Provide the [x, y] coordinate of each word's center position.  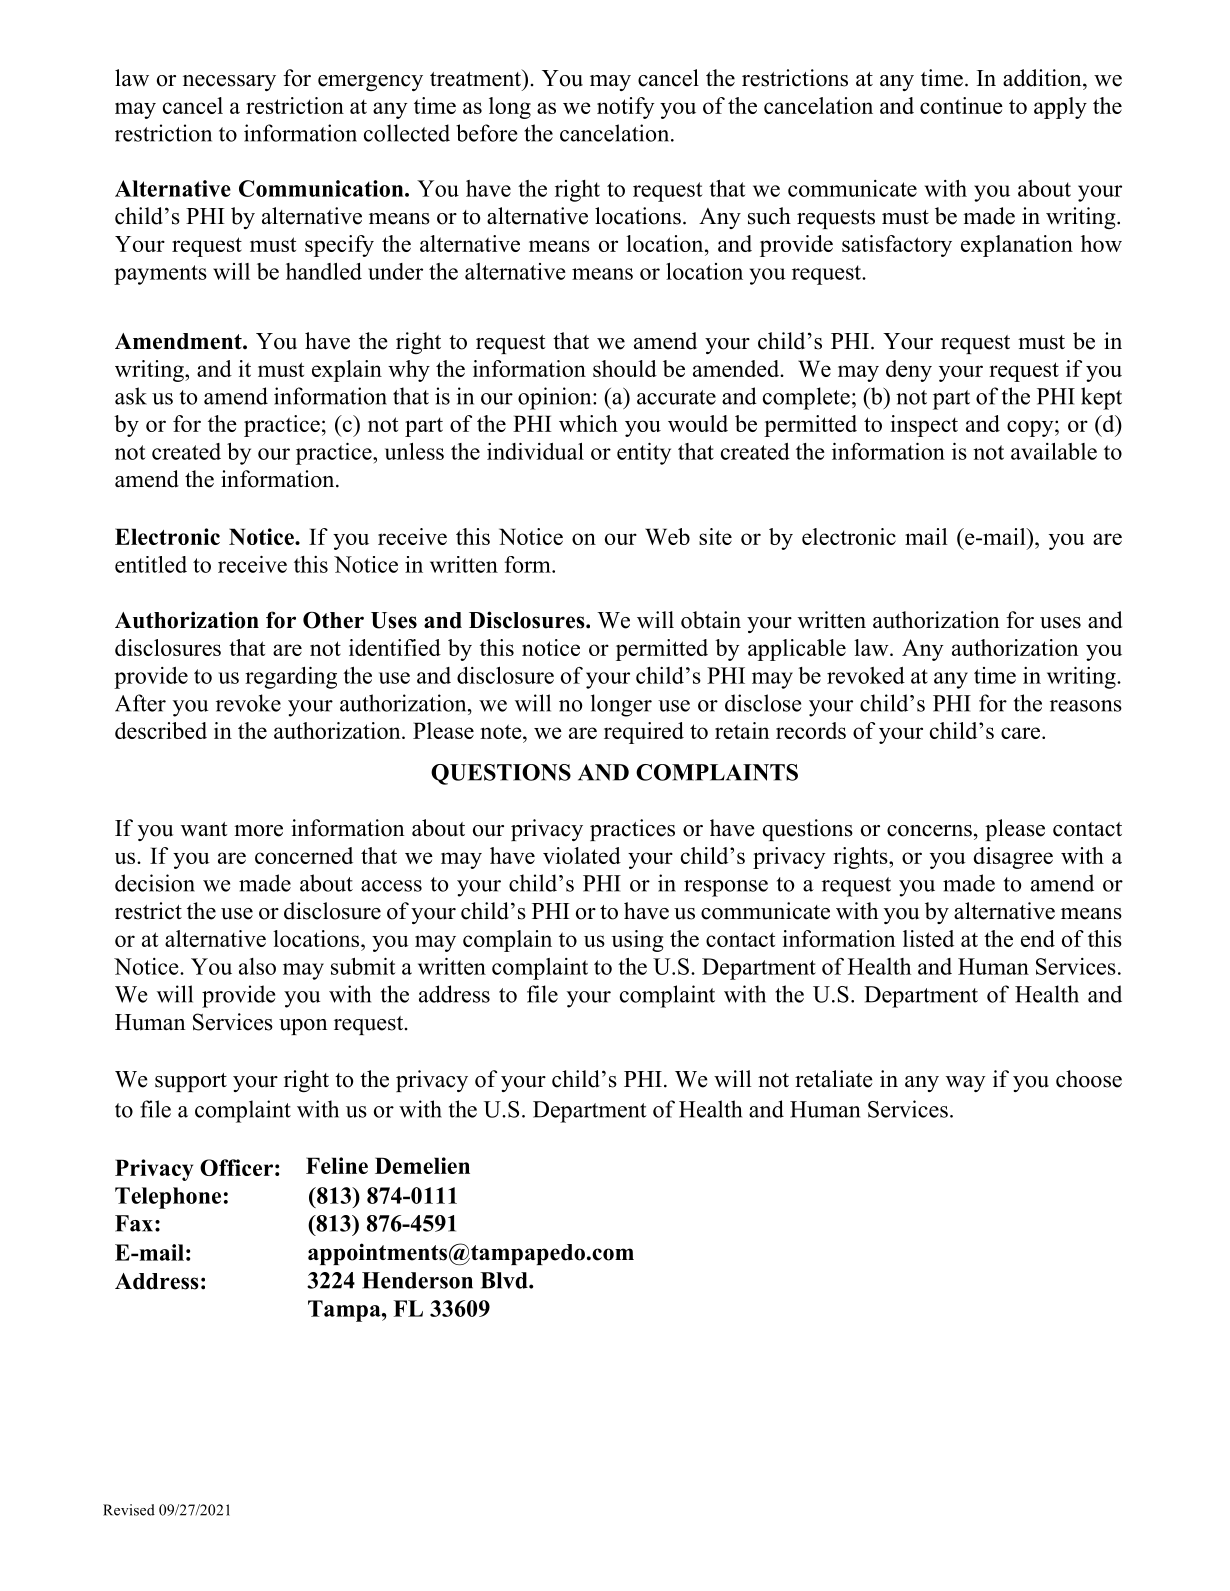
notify [626, 108]
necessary [229, 83]
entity [644, 454]
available [1054, 451]
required [644, 733]
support [191, 1082]
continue [961, 105]
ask [131, 396]
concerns [929, 831]
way [966, 1084]
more [258, 831]
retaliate [834, 1079]
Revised [129, 1510]
